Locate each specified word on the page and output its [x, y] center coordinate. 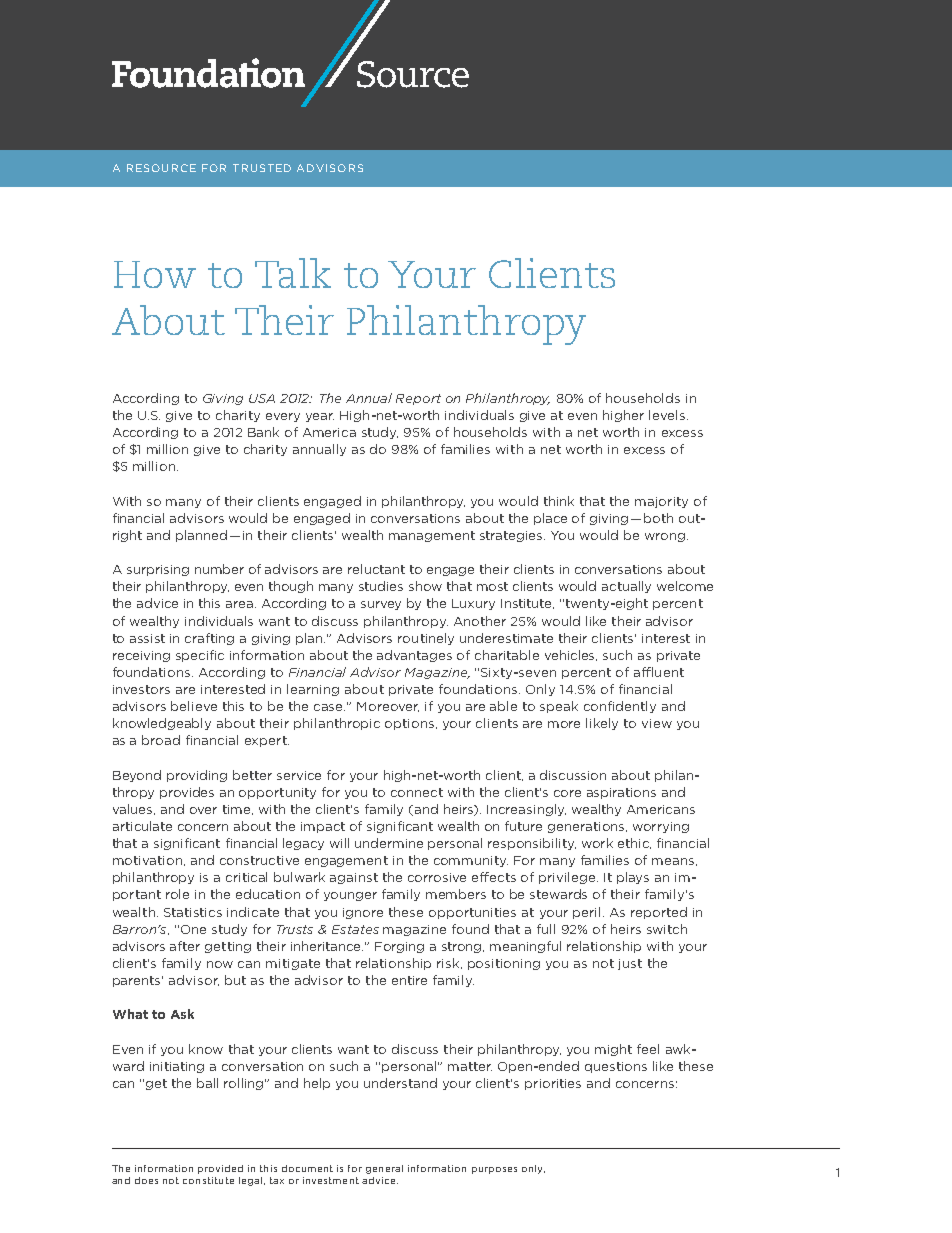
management [432, 536]
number [219, 569]
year [320, 417]
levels [667, 415]
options [411, 724]
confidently [620, 707]
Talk [293, 273]
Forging [399, 947]
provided [220, 1169]
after [185, 946]
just [630, 964]
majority [661, 502]
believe [194, 706]
